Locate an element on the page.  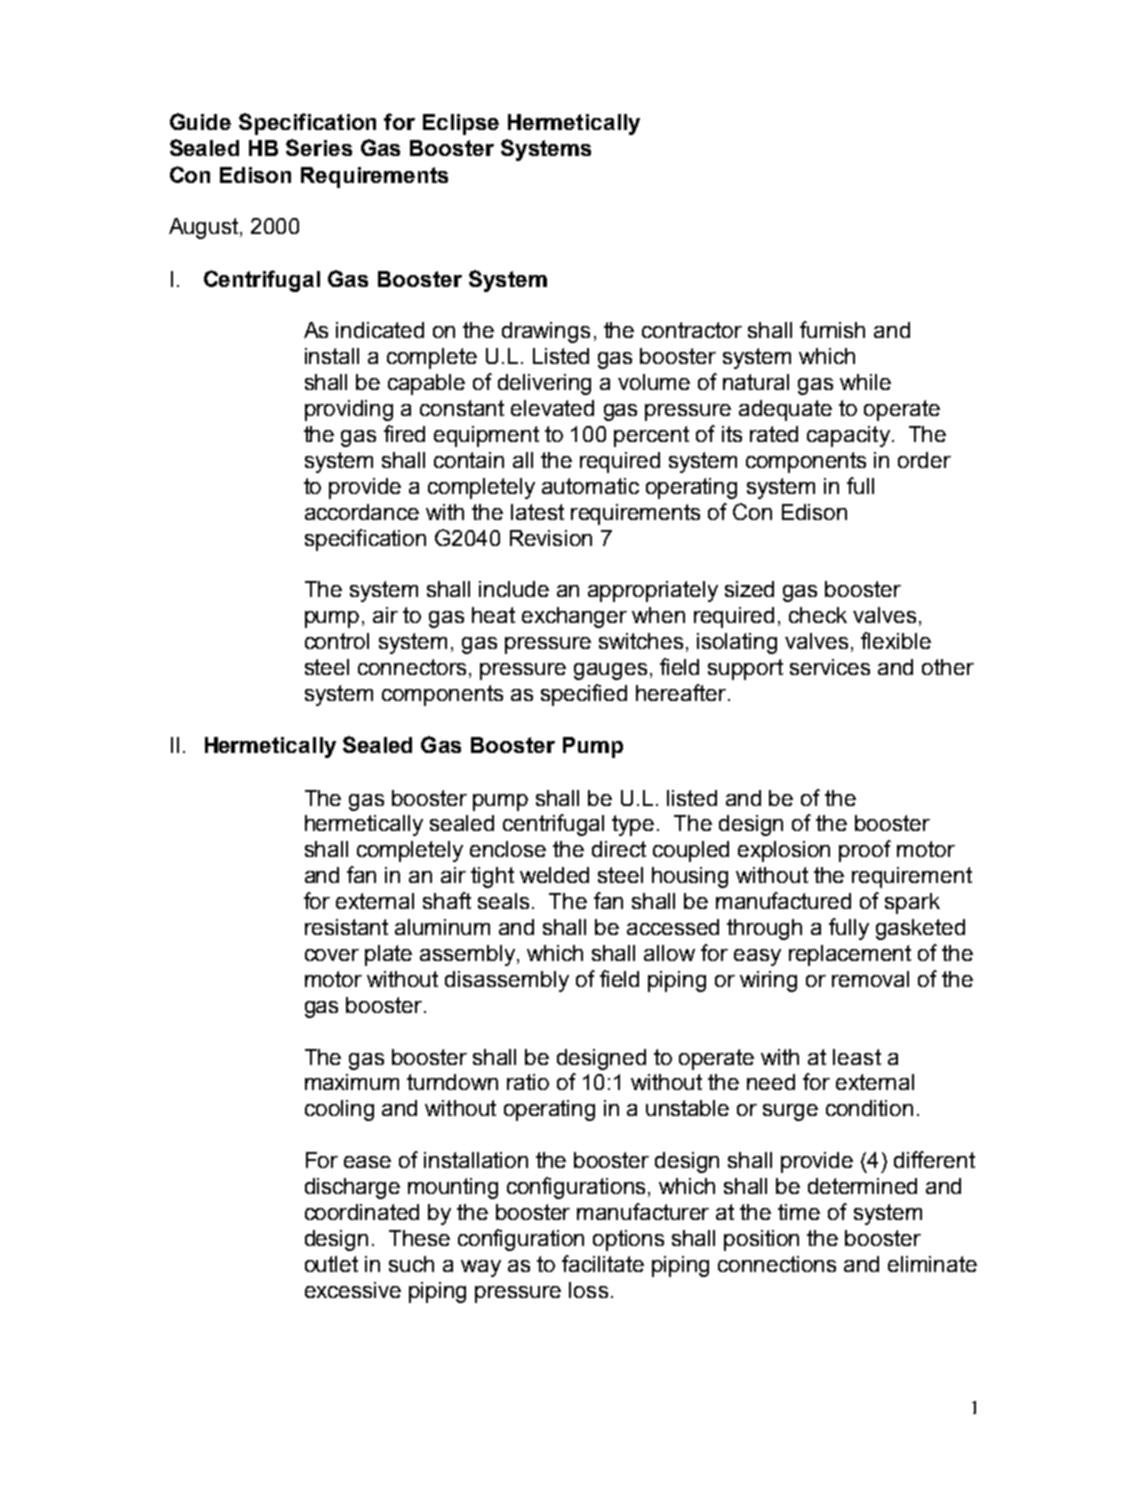
drawings is located at coordinates (546, 332).
